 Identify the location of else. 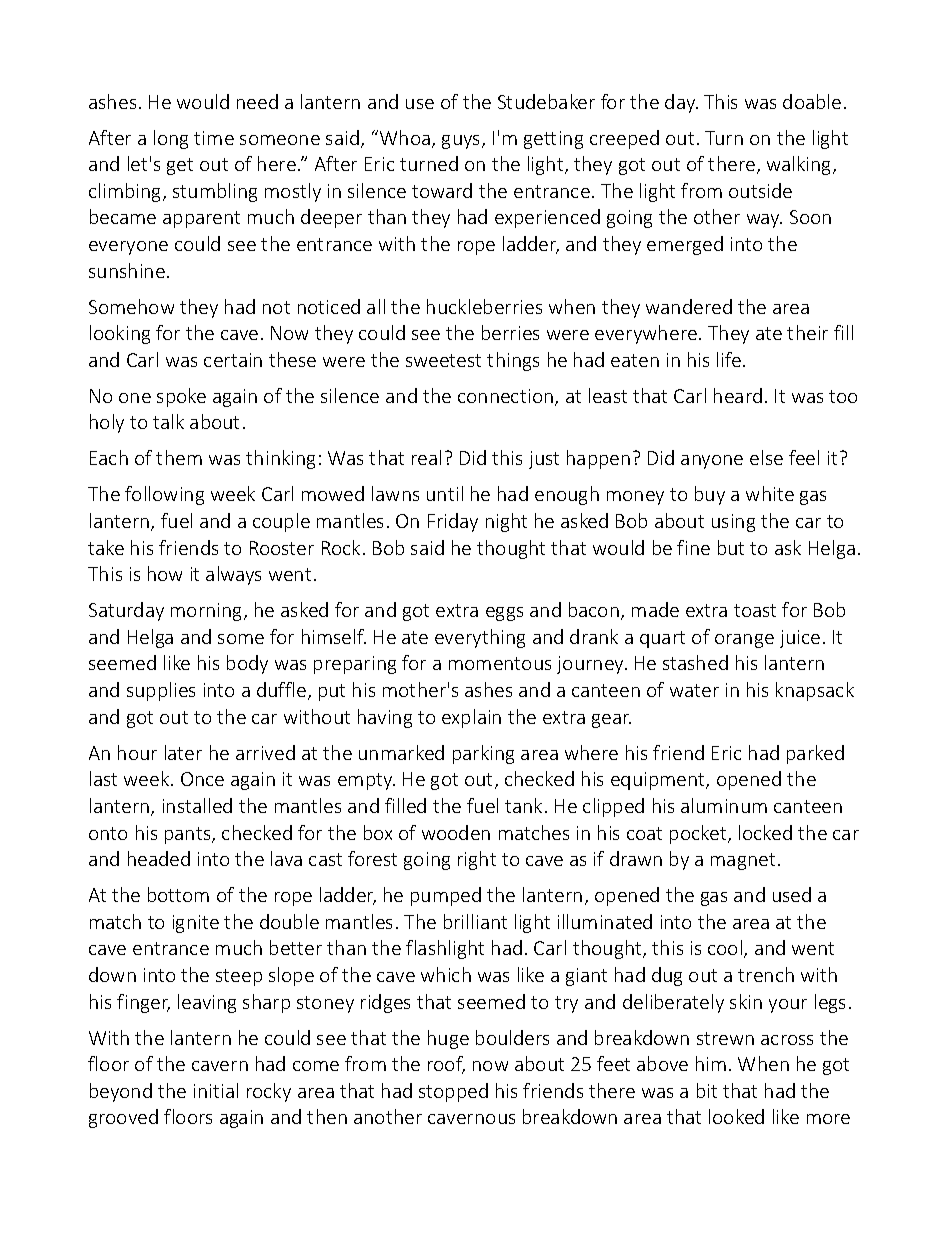
(766, 457).
